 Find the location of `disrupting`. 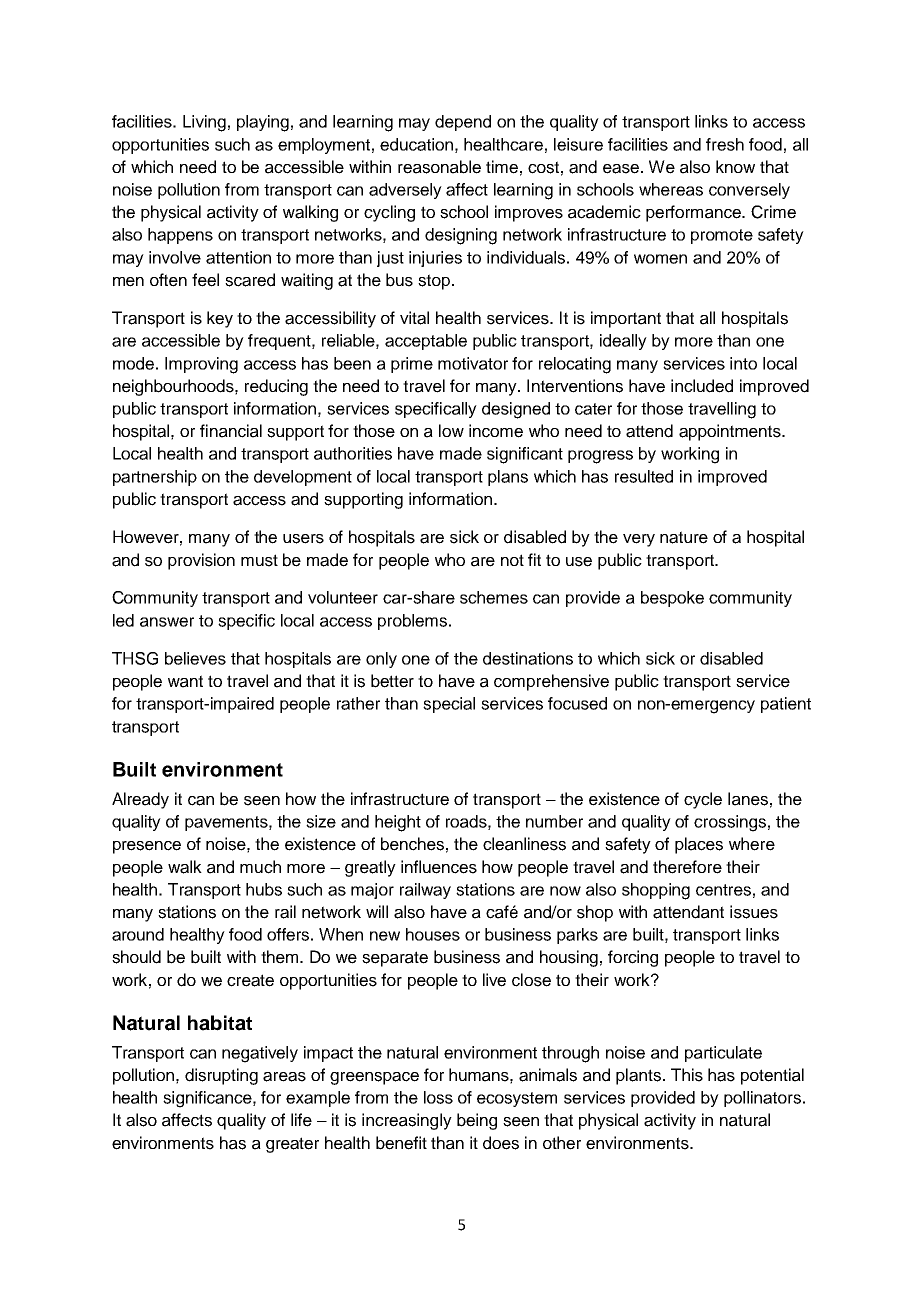

disrupting is located at coordinates (221, 1076).
